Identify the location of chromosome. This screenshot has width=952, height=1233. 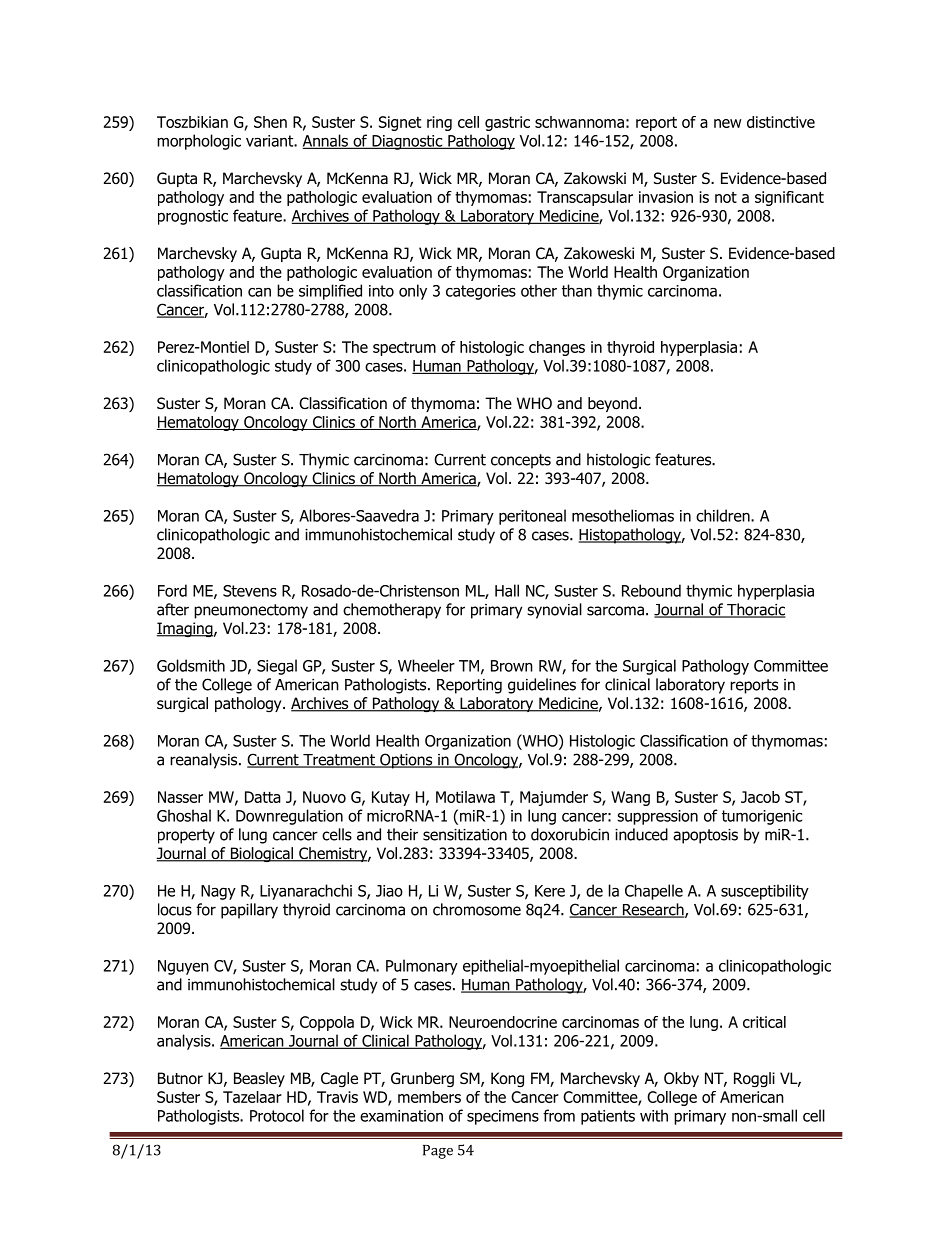
(477, 909).
